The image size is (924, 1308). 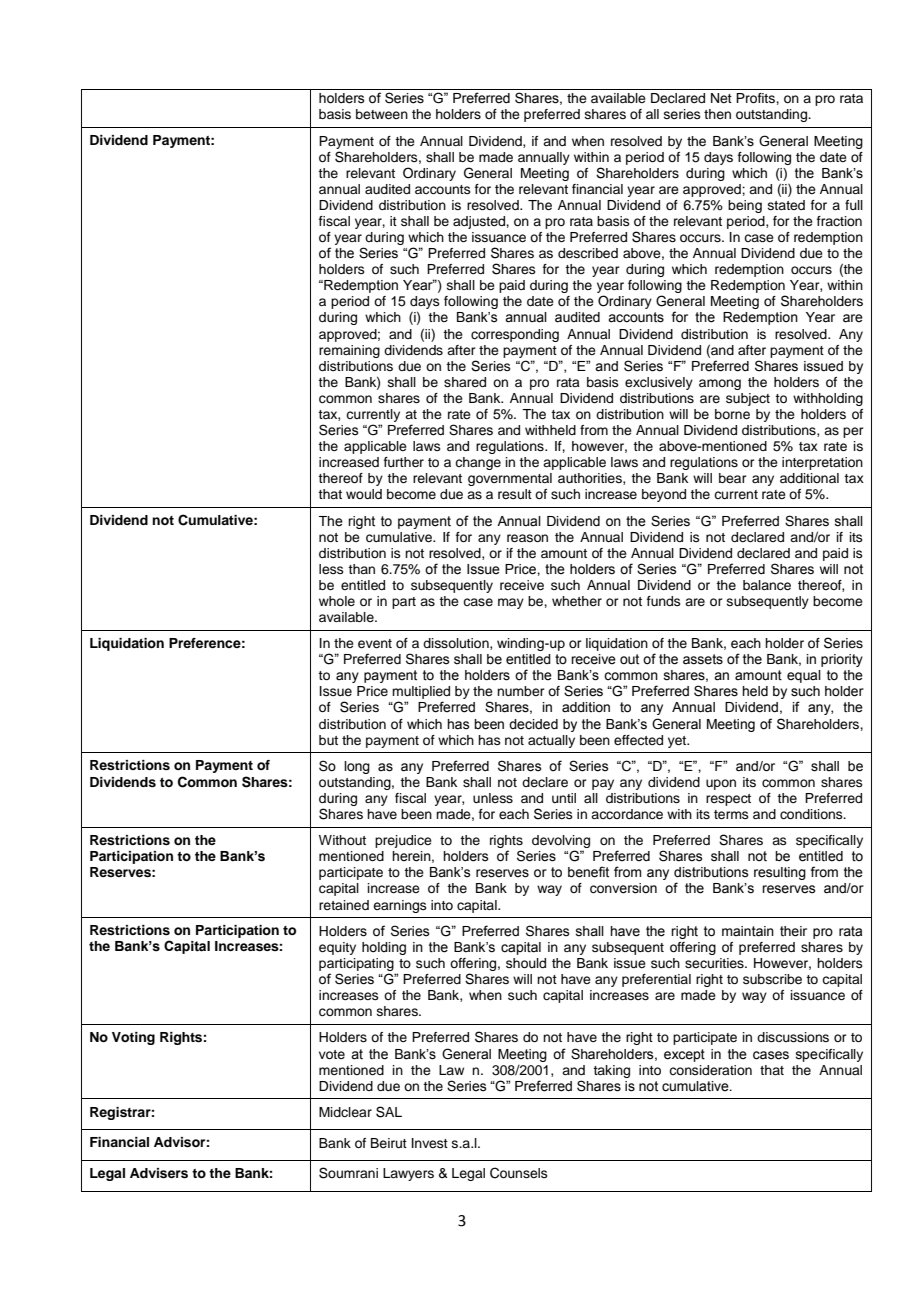 What do you see at coordinates (561, 843) in the page?
I see `devolving` at bounding box center [561, 843].
